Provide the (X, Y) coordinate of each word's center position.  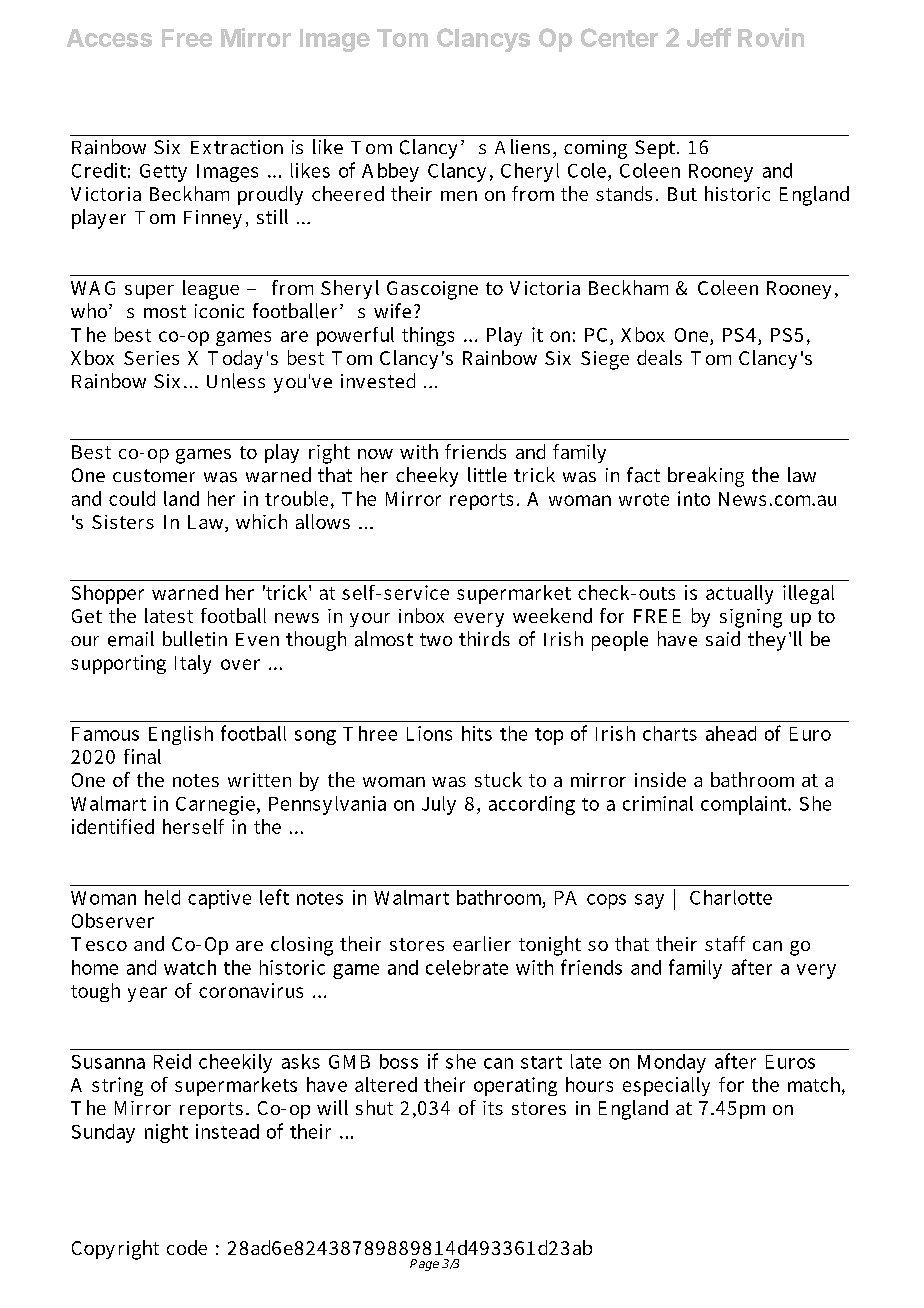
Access (109, 38)
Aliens (522, 146)
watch (190, 967)
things (428, 336)
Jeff (709, 37)
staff (725, 943)
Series (151, 358)
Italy (193, 664)
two (436, 639)
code (187, 1247)
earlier (482, 943)
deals (659, 357)
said (723, 638)
